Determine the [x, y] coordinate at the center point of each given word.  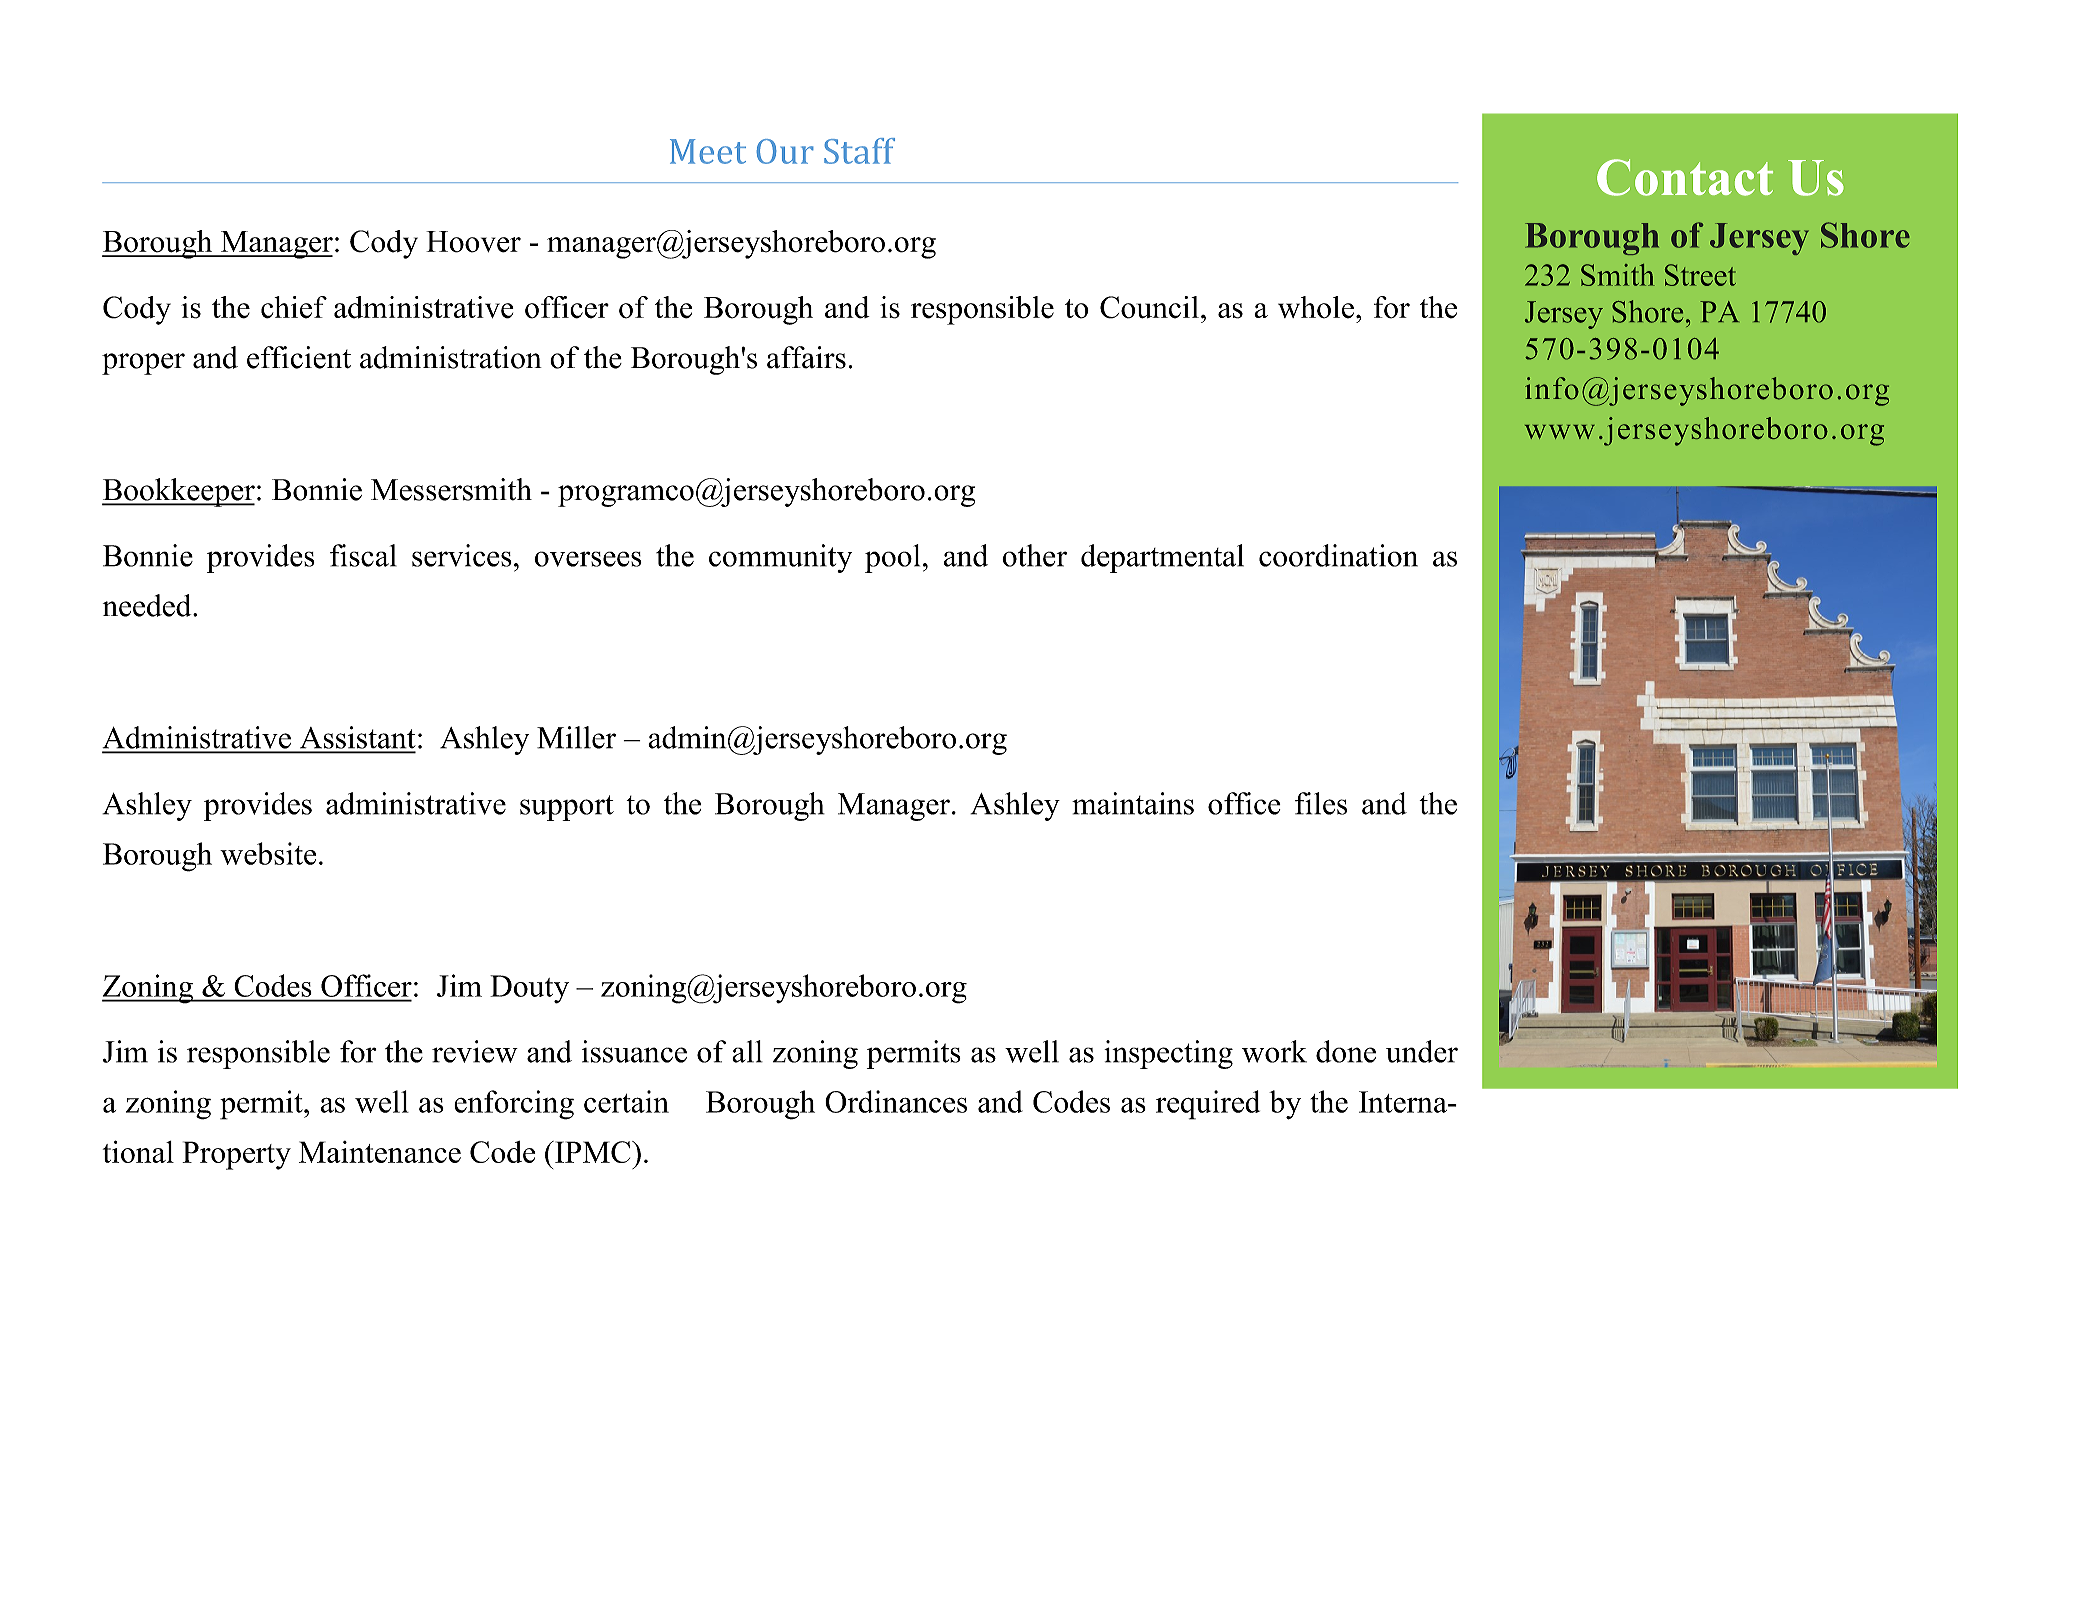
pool [892, 558]
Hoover [473, 242]
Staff [859, 151]
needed [148, 605]
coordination [1338, 555]
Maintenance [380, 1152]
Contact [1685, 177]
